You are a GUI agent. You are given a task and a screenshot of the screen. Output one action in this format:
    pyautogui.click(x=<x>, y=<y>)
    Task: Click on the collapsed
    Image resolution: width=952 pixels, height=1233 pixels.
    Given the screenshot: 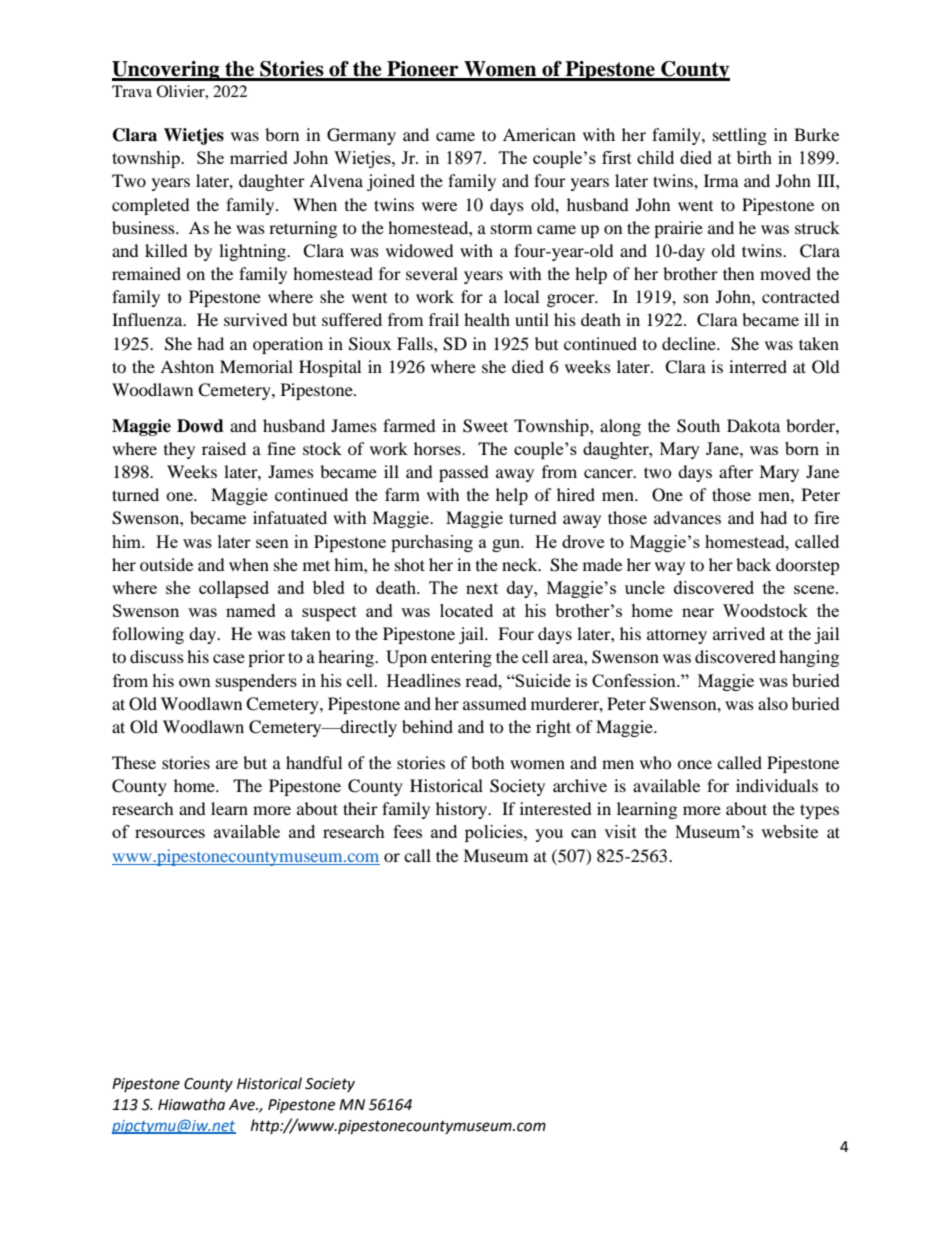 What is the action you would take?
    pyautogui.click(x=234, y=589)
